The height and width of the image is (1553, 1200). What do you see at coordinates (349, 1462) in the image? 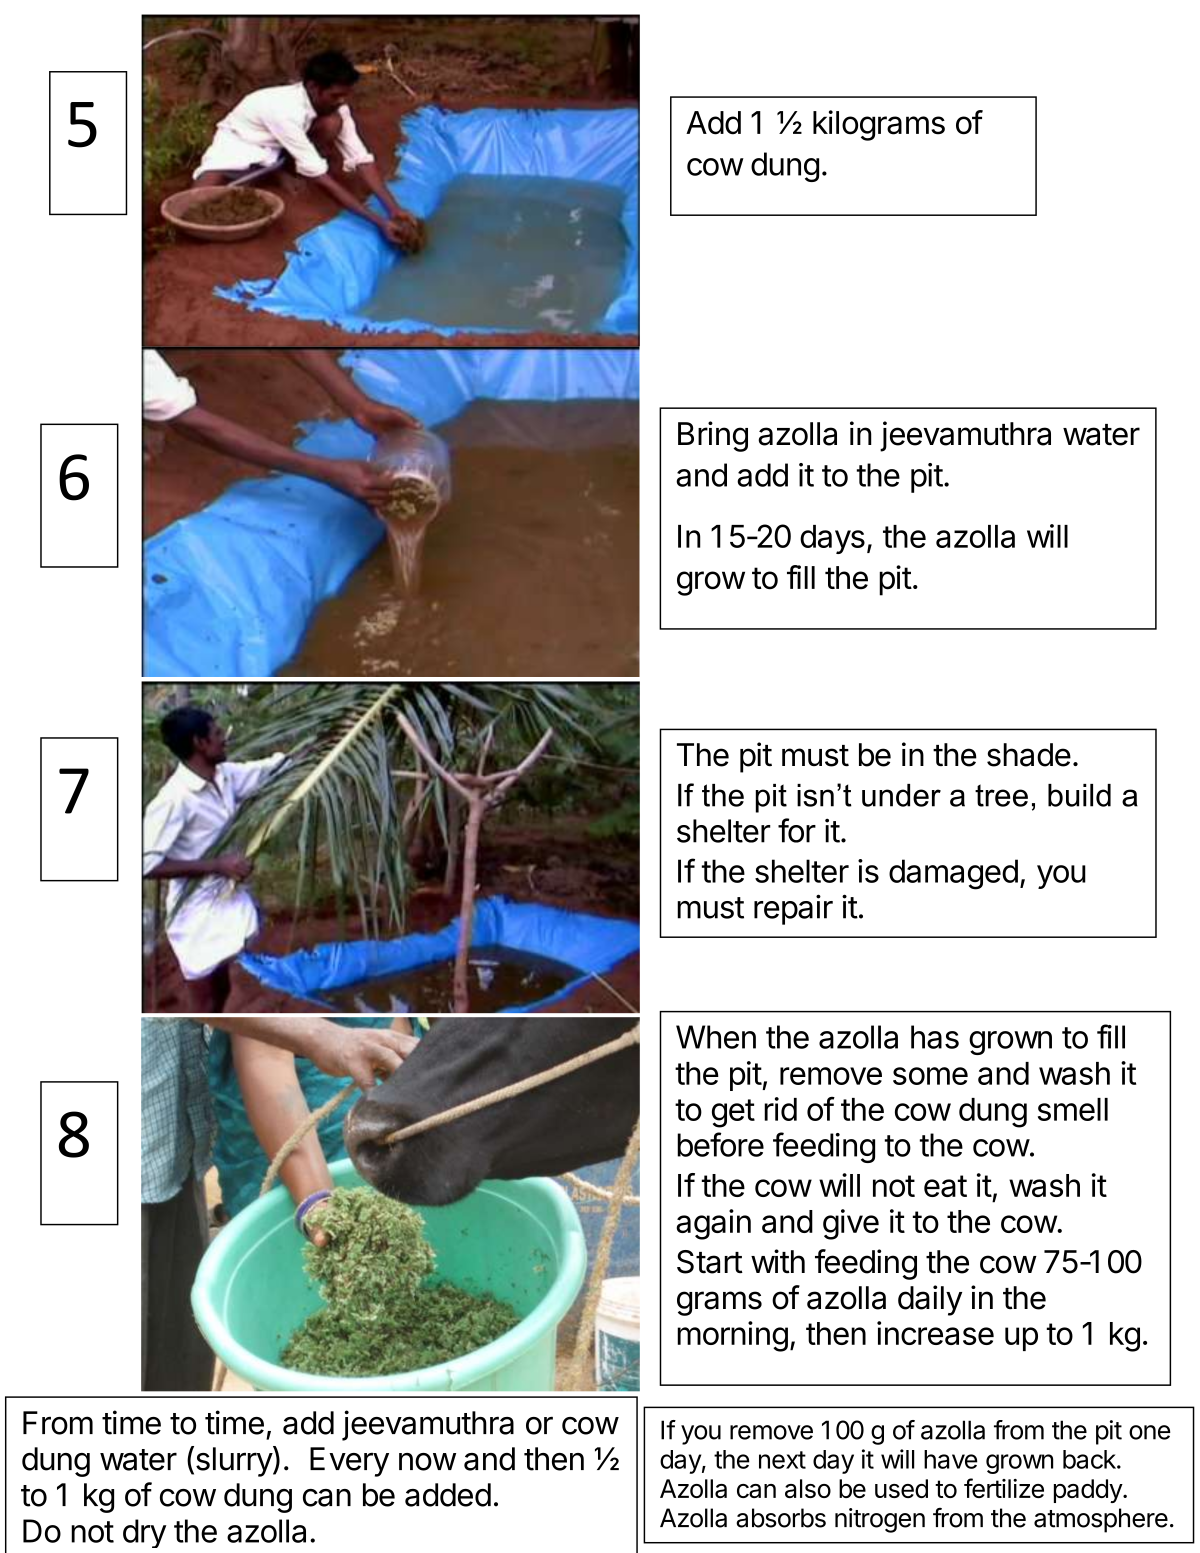
I see `Every` at bounding box center [349, 1462].
